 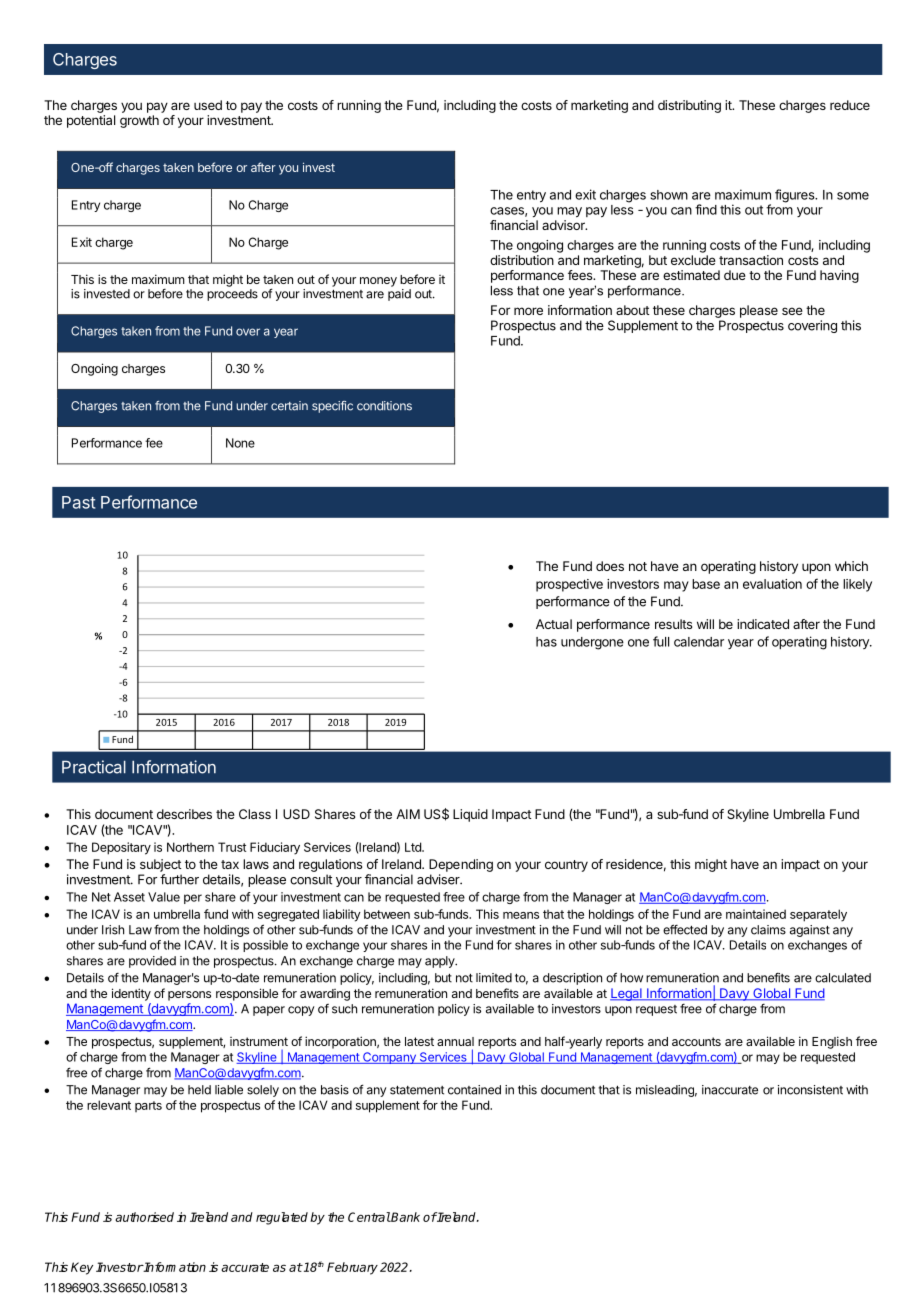 What do you see at coordinates (144, 1217) in the image?
I see `authorised` at bounding box center [144, 1217].
